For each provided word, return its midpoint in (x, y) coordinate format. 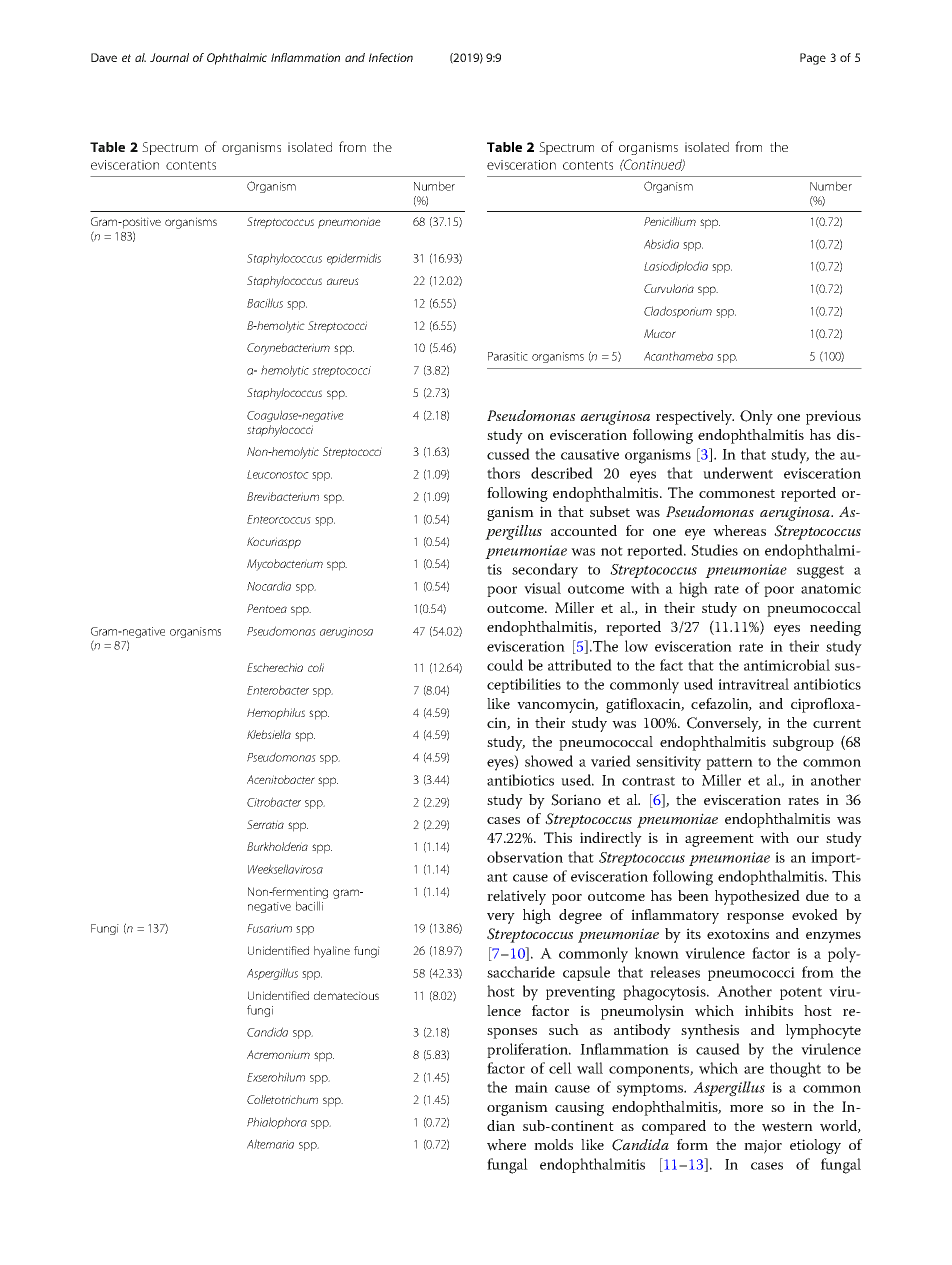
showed (549, 761)
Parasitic (508, 356)
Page (813, 59)
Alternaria (270, 1144)
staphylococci (280, 431)
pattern (729, 763)
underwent (738, 473)
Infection (391, 57)
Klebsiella (269, 734)
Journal (169, 57)
